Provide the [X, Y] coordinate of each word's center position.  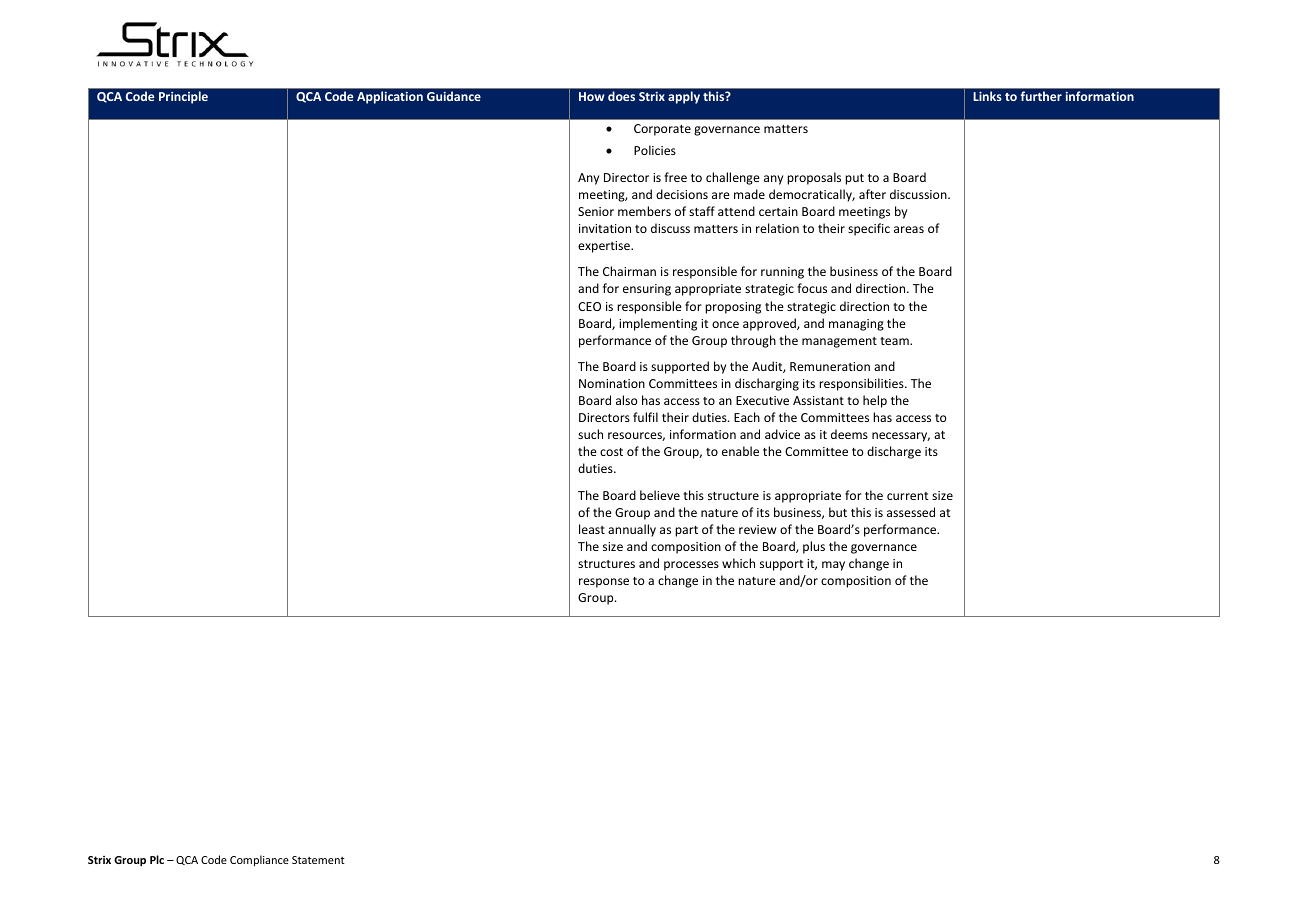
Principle [183, 97]
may [833, 566]
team [895, 341]
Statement [318, 860]
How [591, 96]
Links [987, 96]
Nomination [612, 383]
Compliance [259, 860]
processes [691, 566]
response [604, 583]
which [738, 563]
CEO [589, 306]
